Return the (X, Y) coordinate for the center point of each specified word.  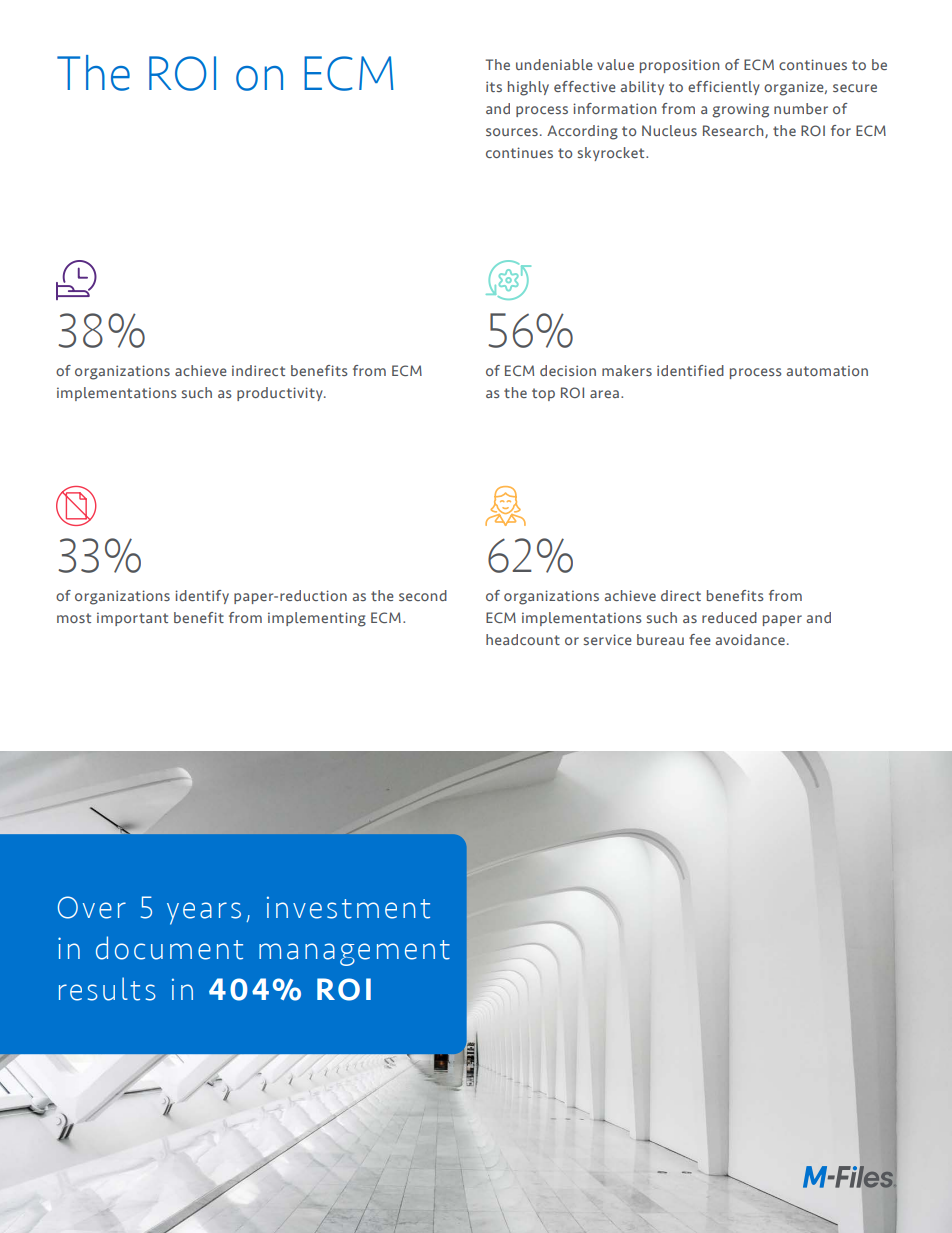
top (543, 394)
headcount (523, 639)
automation (827, 370)
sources (512, 132)
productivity (281, 394)
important (132, 619)
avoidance (750, 639)
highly (528, 88)
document (169, 948)
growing (740, 110)
